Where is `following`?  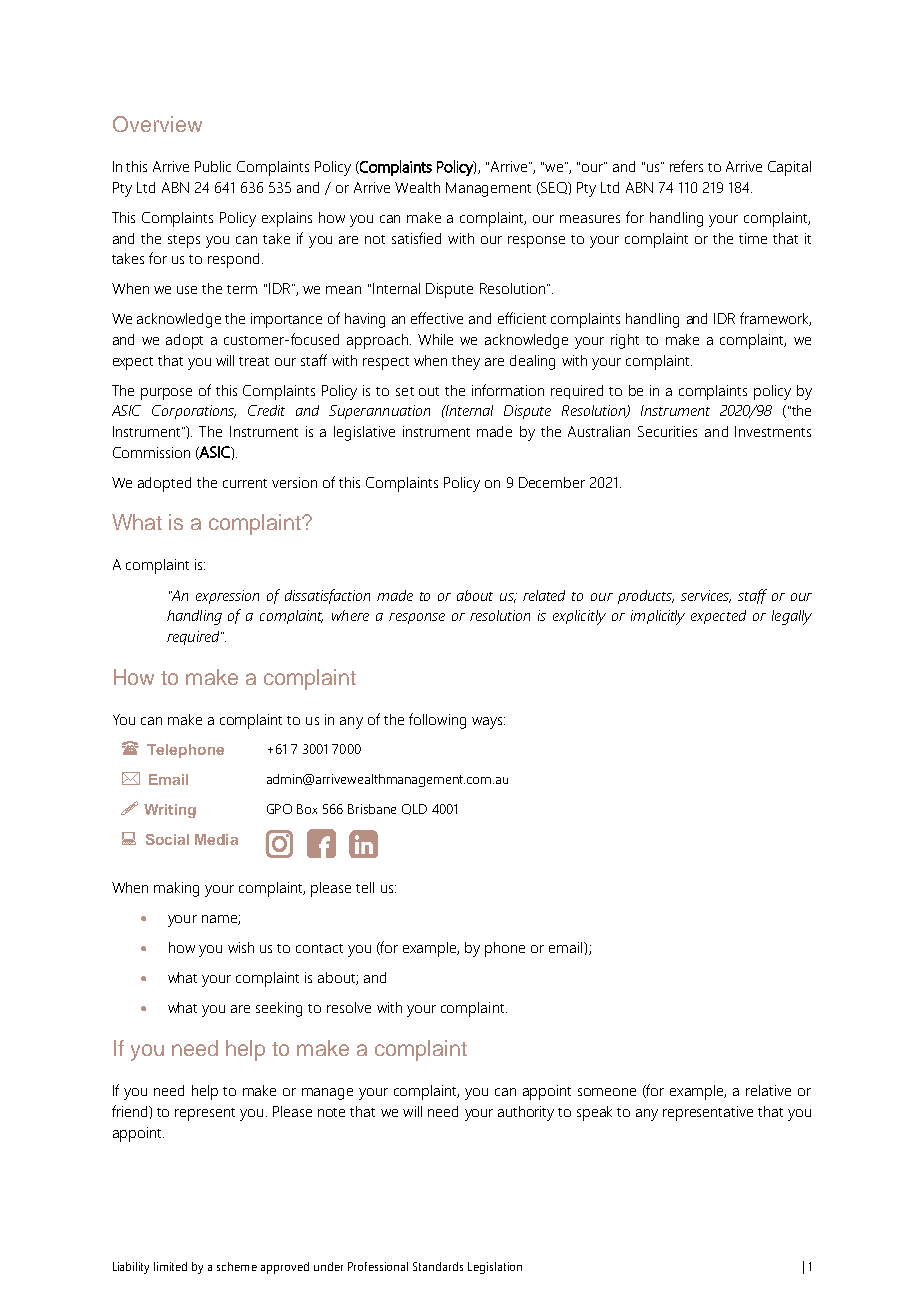
following is located at coordinates (437, 721).
